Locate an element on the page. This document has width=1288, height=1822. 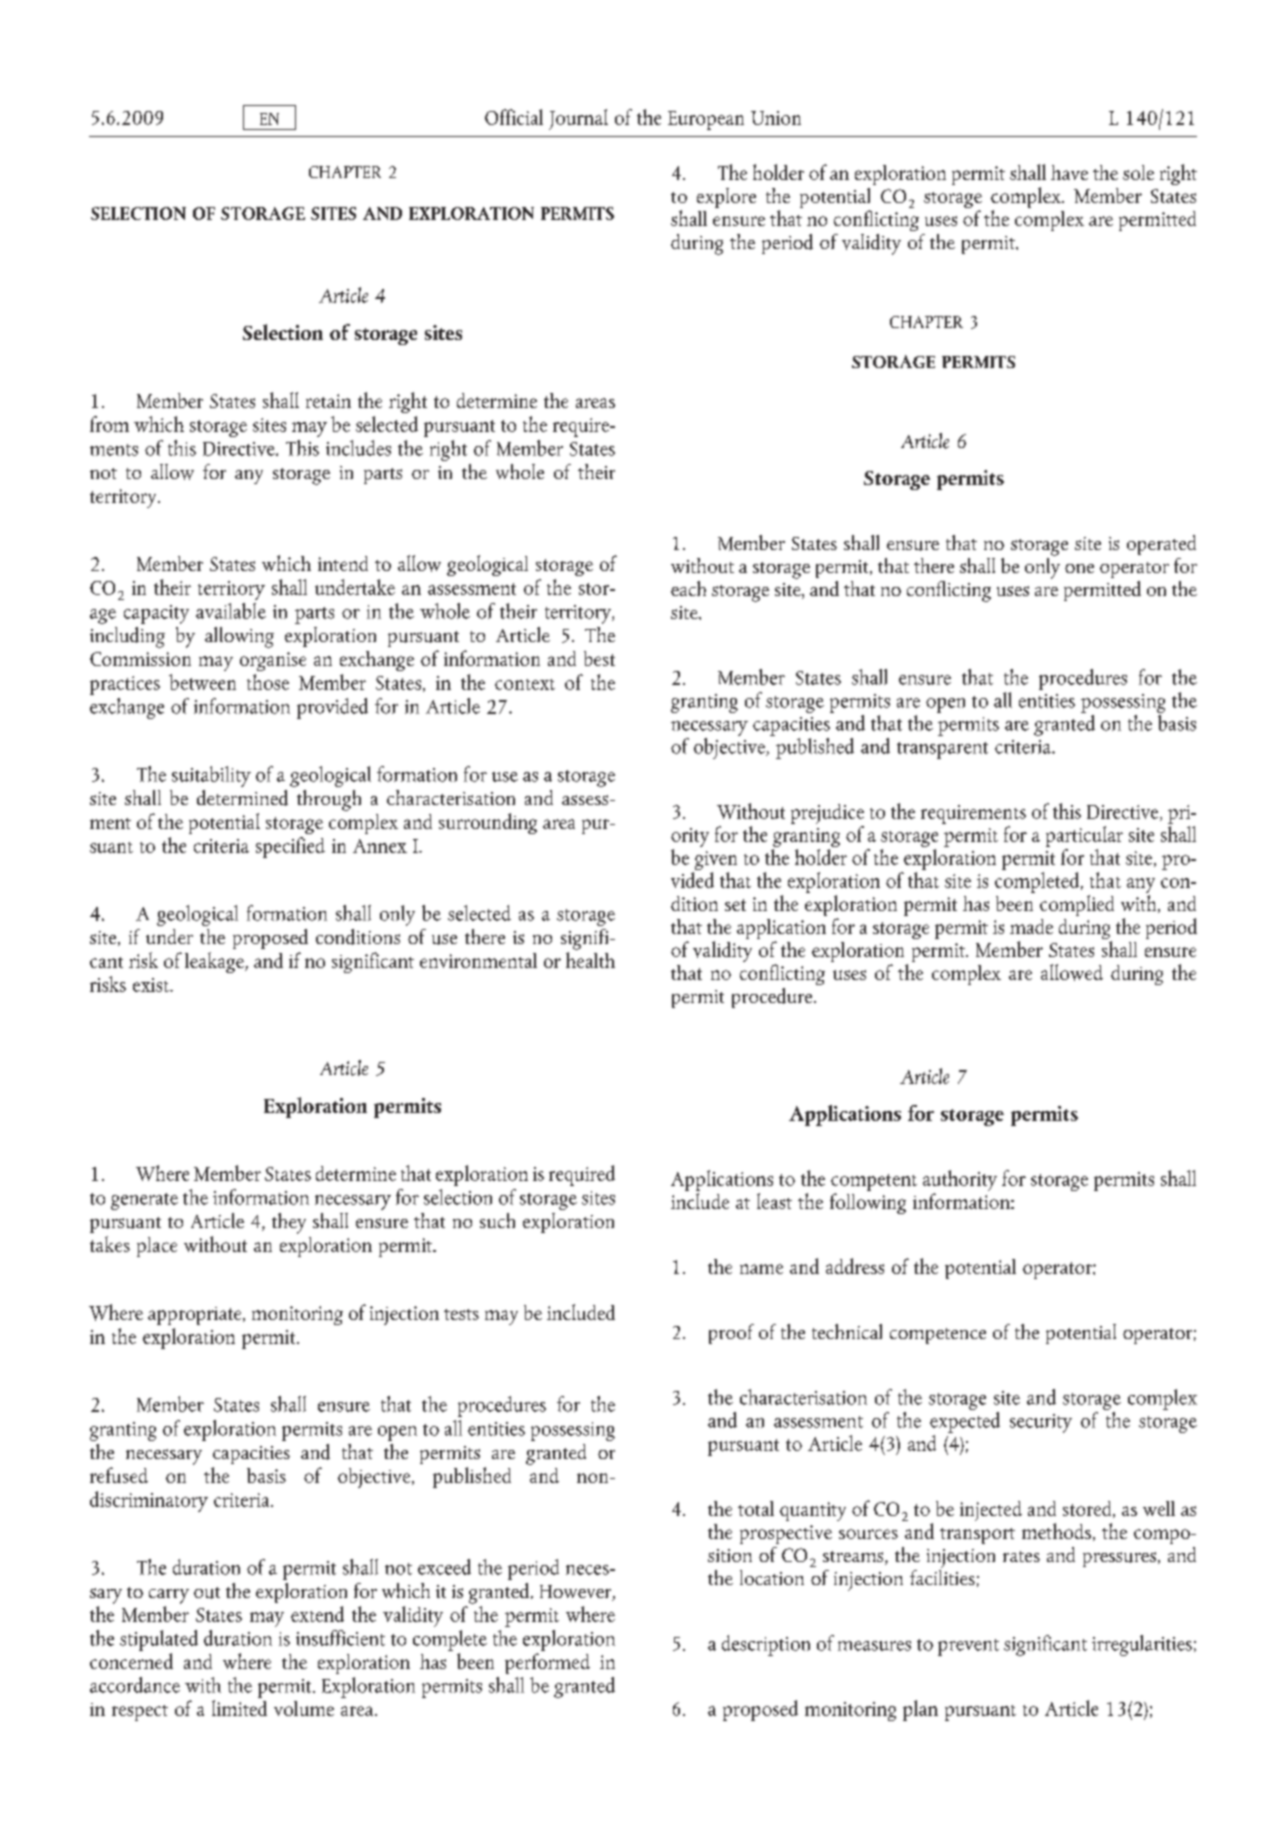
limited is located at coordinates (239, 1708).
